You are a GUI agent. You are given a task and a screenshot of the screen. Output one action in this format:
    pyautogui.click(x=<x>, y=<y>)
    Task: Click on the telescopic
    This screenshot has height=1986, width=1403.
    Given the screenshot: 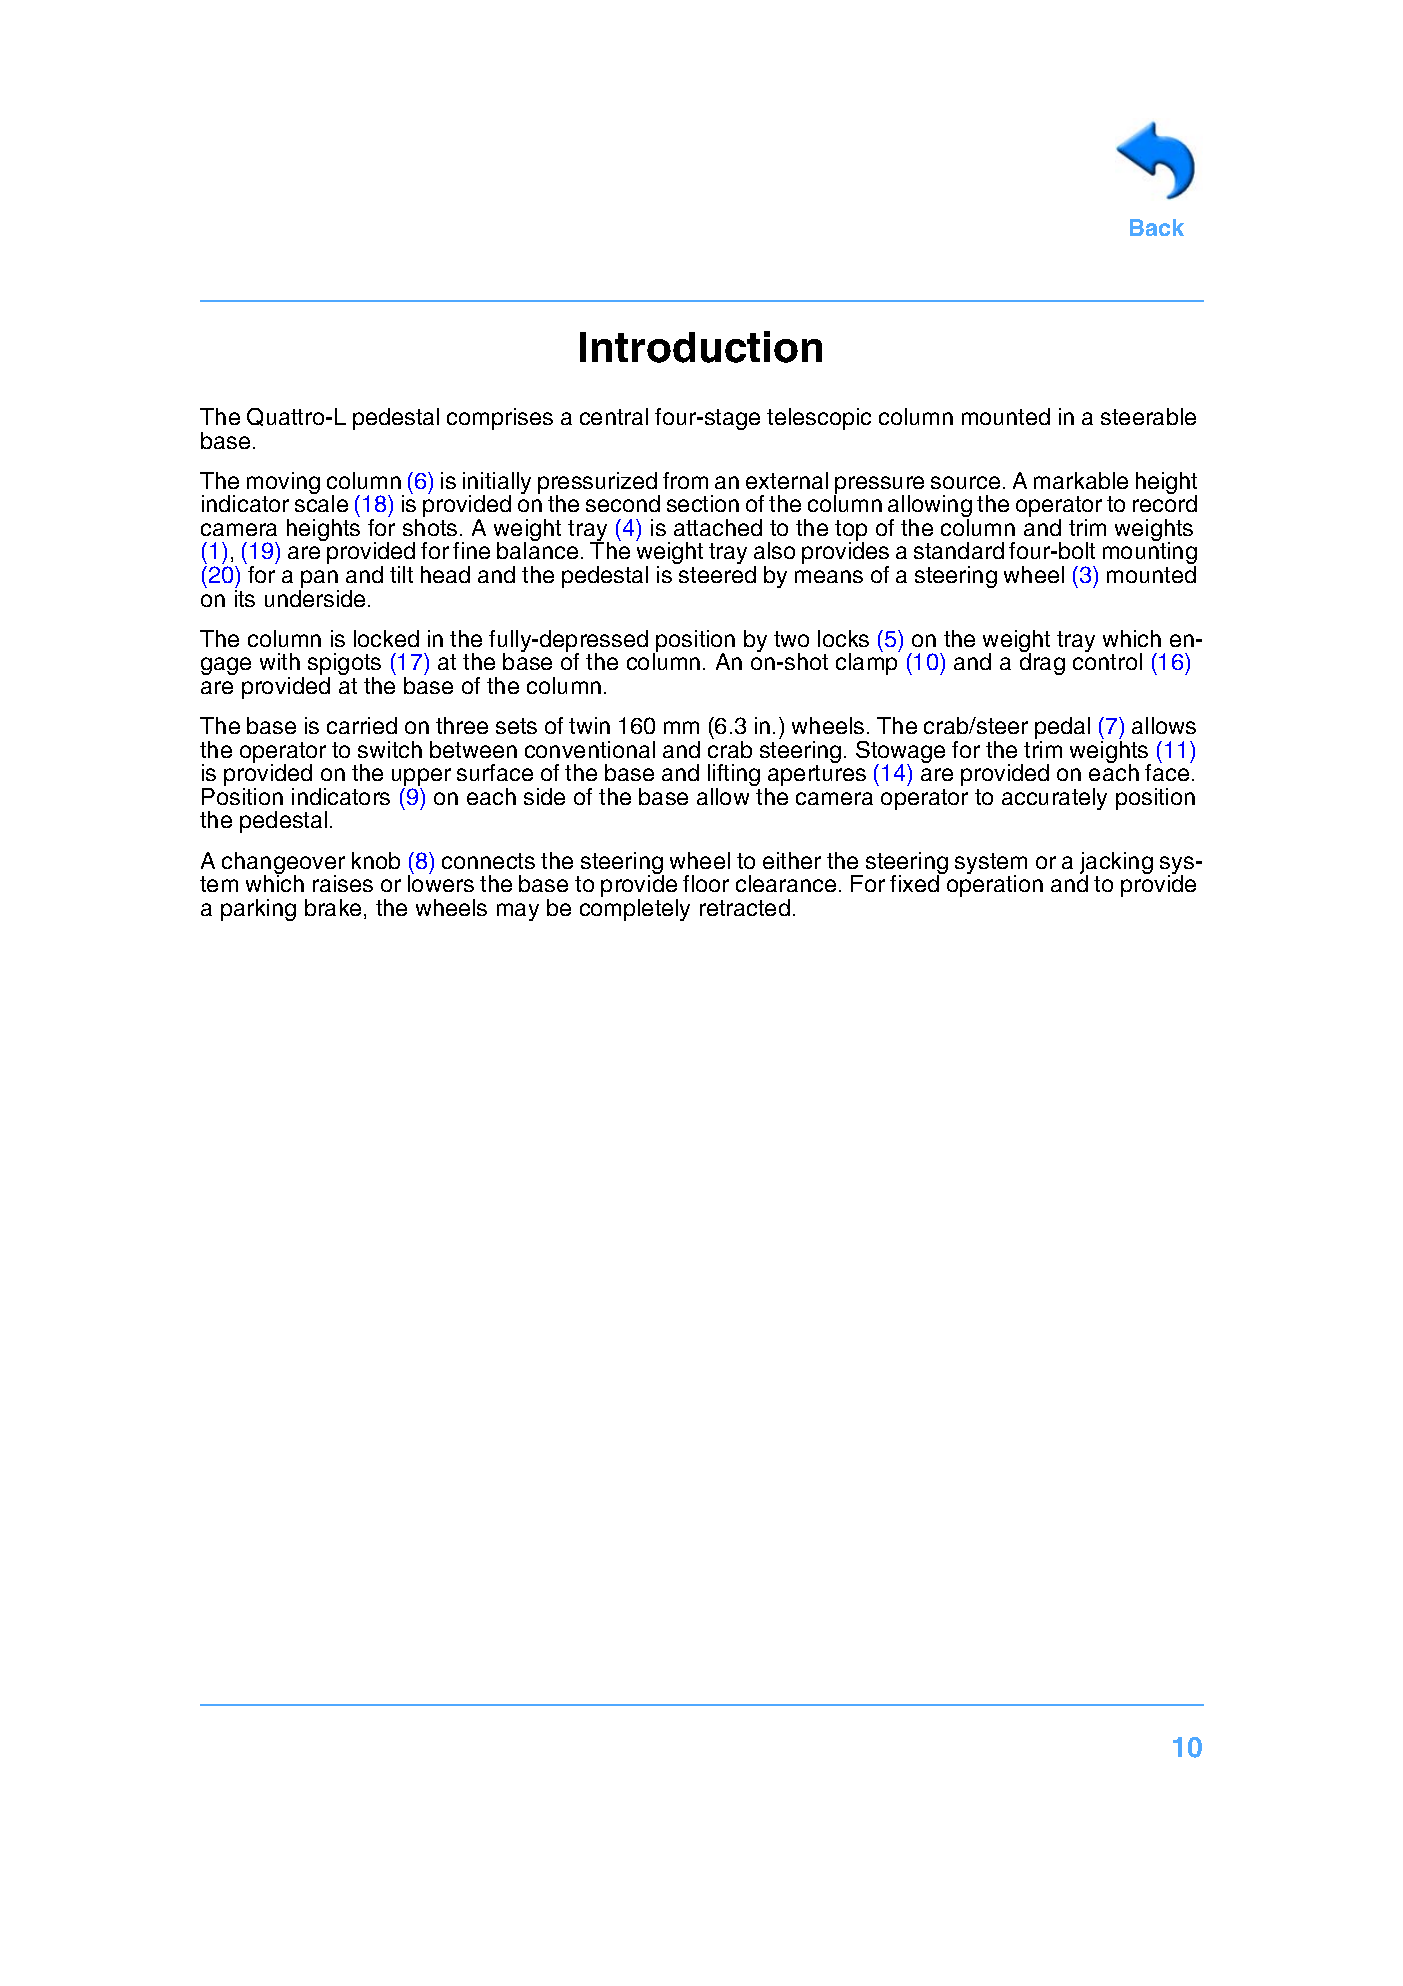 What is the action you would take?
    pyautogui.click(x=819, y=419)
